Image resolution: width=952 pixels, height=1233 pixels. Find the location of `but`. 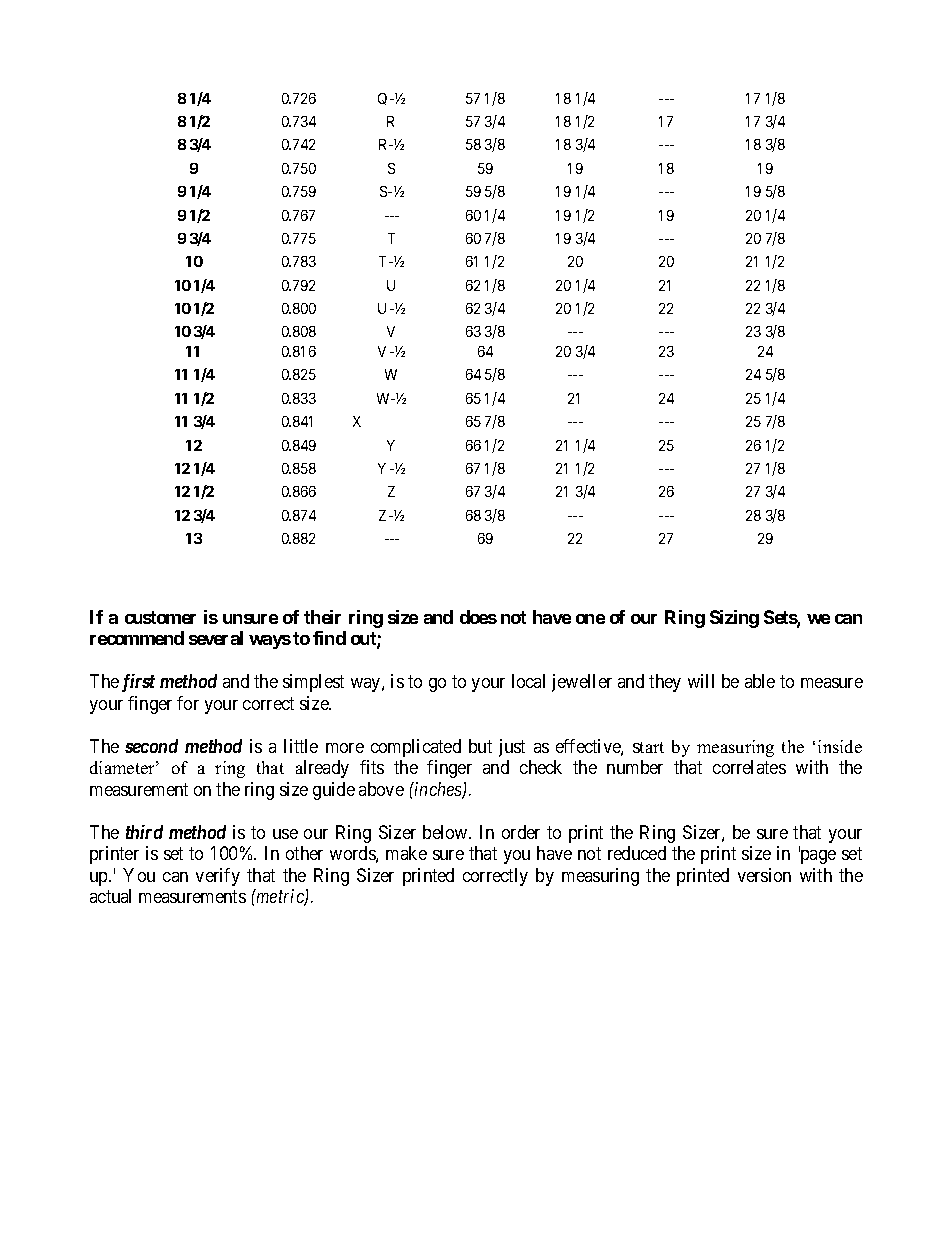

but is located at coordinates (480, 746).
